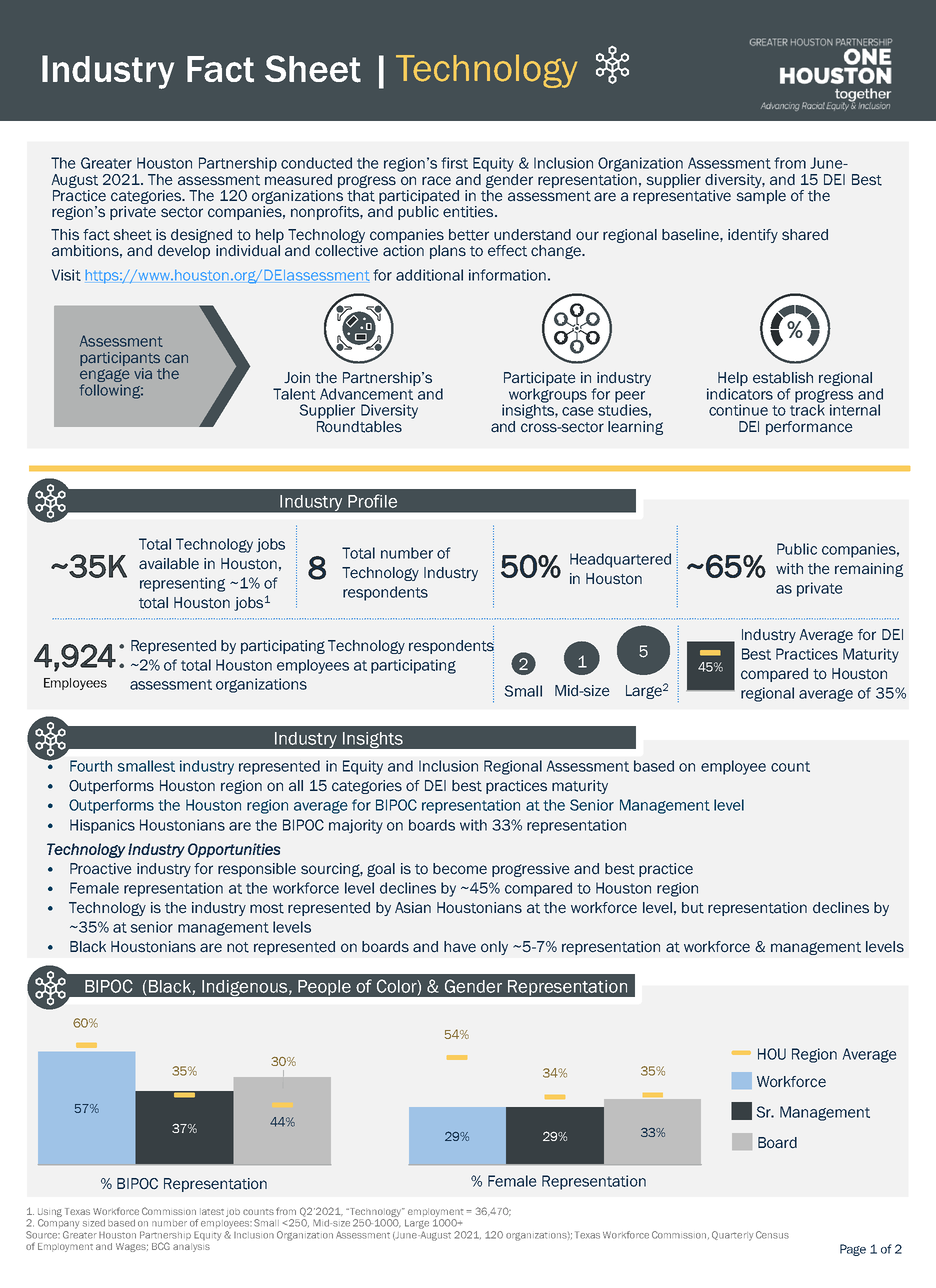 This page has height=1288, width=936. What do you see at coordinates (869, 570) in the page?
I see `remaining` at bounding box center [869, 570].
